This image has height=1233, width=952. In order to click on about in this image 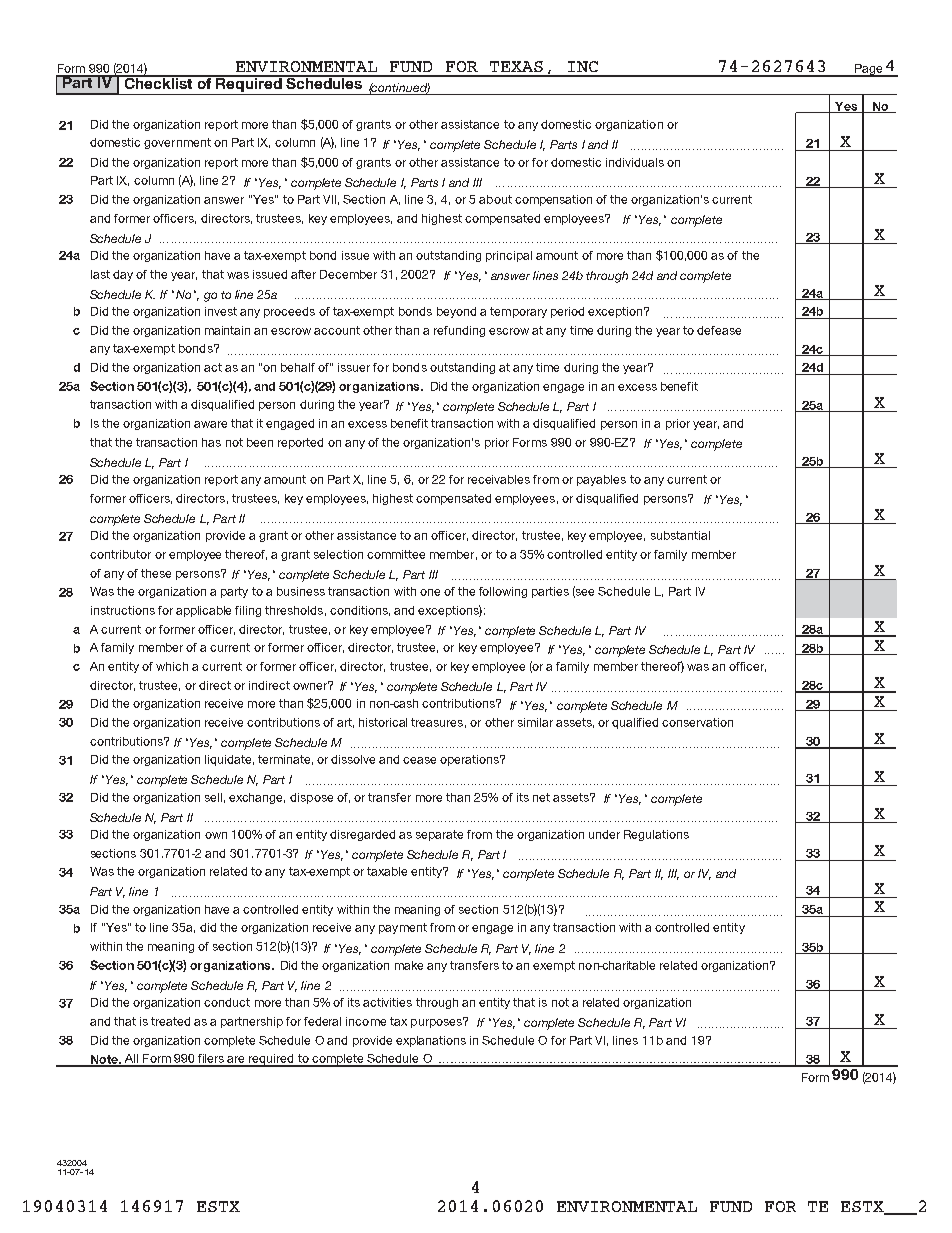, I will do `click(495, 199)`.
